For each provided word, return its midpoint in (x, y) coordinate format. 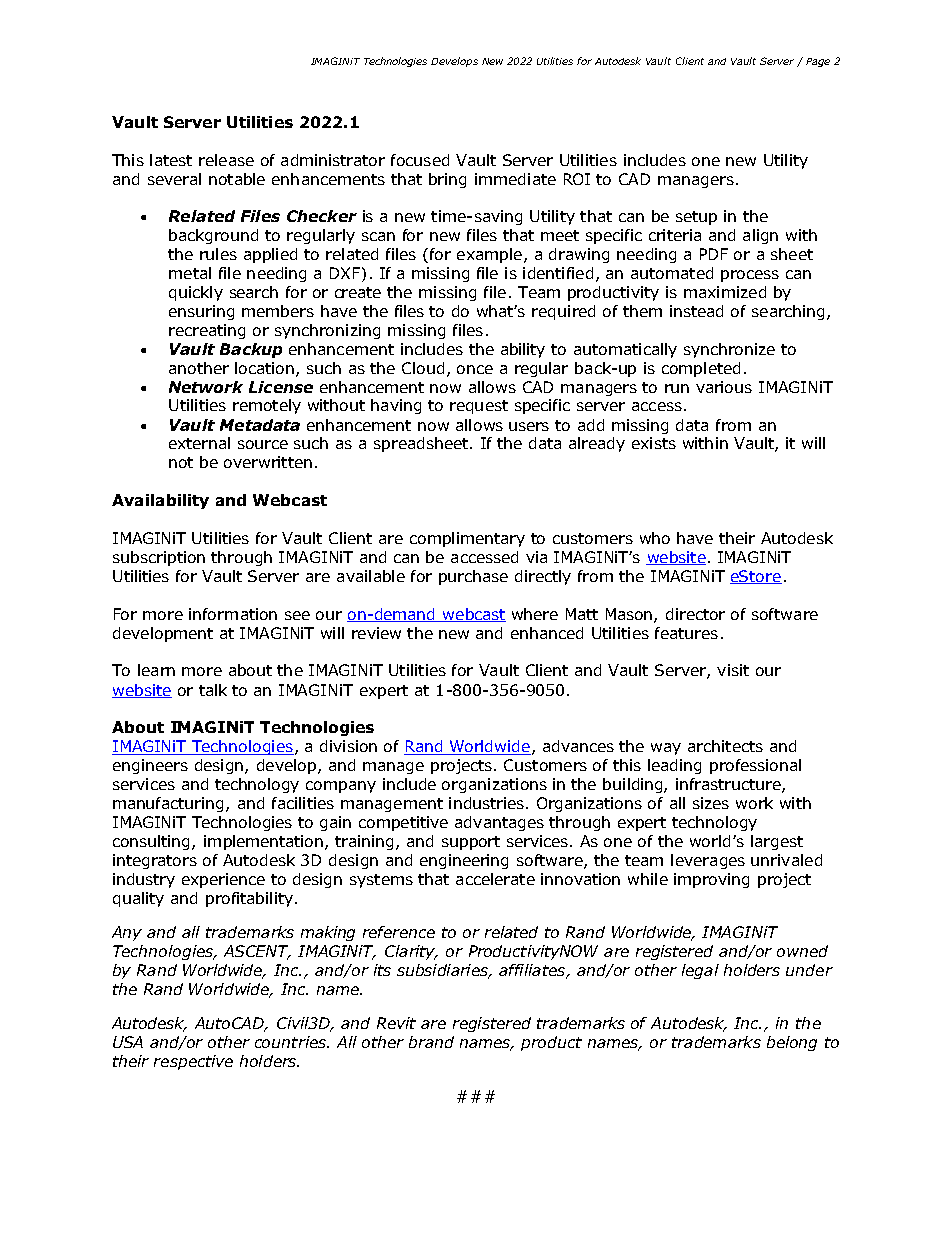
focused (420, 160)
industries (486, 803)
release (226, 160)
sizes (711, 803)
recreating (207, 331)
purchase (473, 577)
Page (818, 62)
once (475, 369)
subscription (159, 558)
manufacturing (170, 804)
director (695, 614)
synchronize (729, 350)
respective (193, 1062)
